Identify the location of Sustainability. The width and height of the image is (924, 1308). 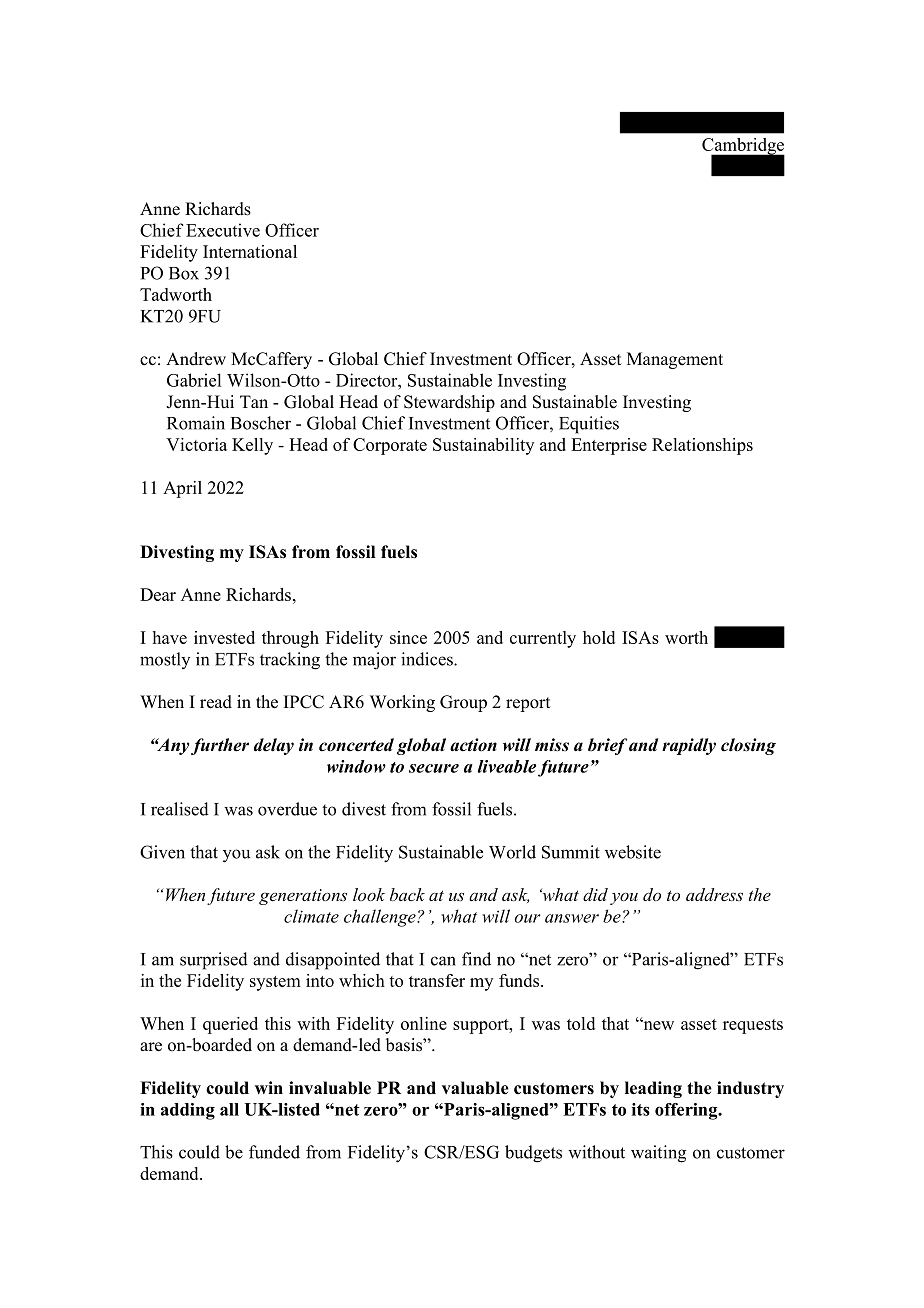
(483, 446).
